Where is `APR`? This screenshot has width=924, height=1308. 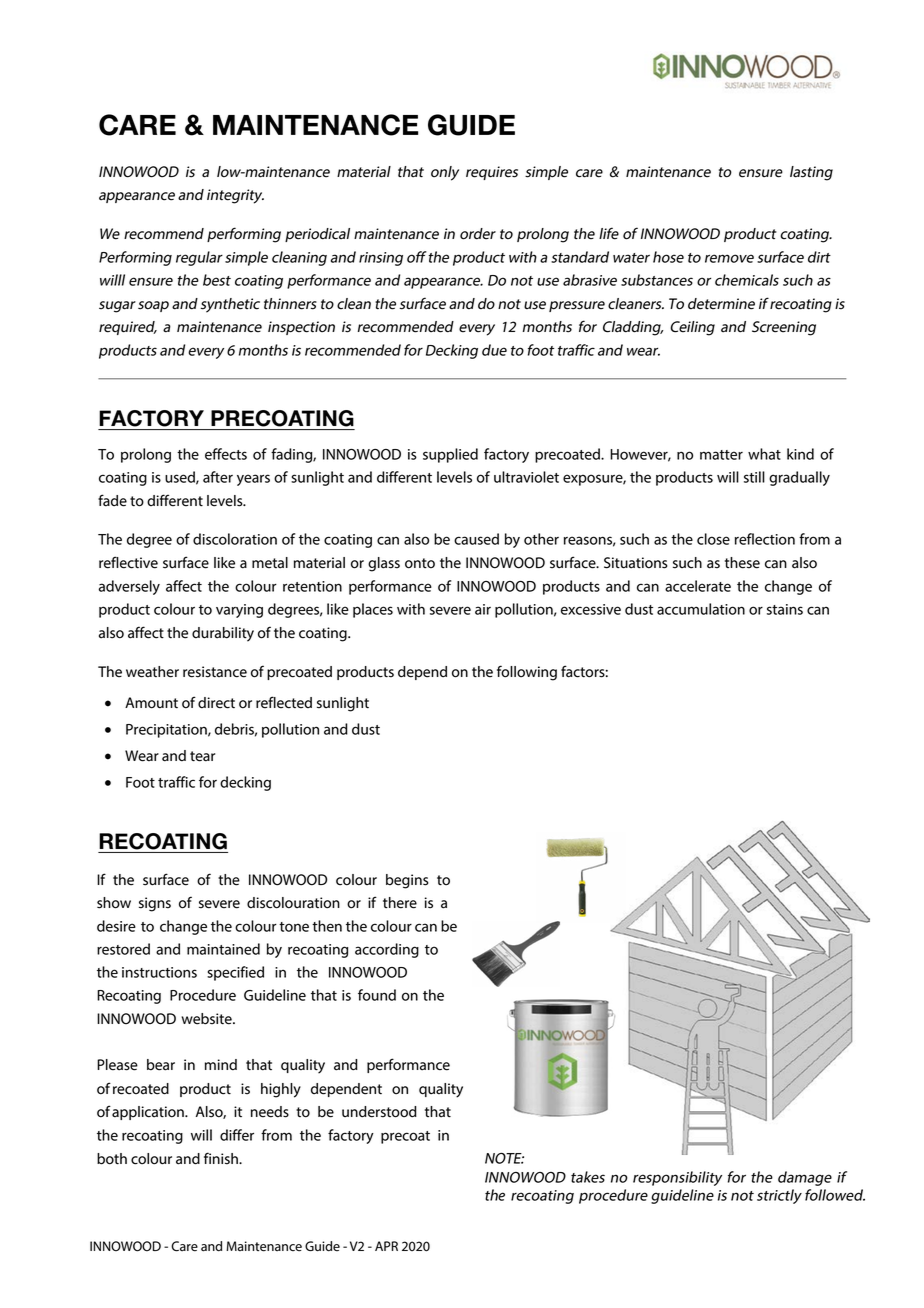
APR is located at coordinates (386, 1246).
